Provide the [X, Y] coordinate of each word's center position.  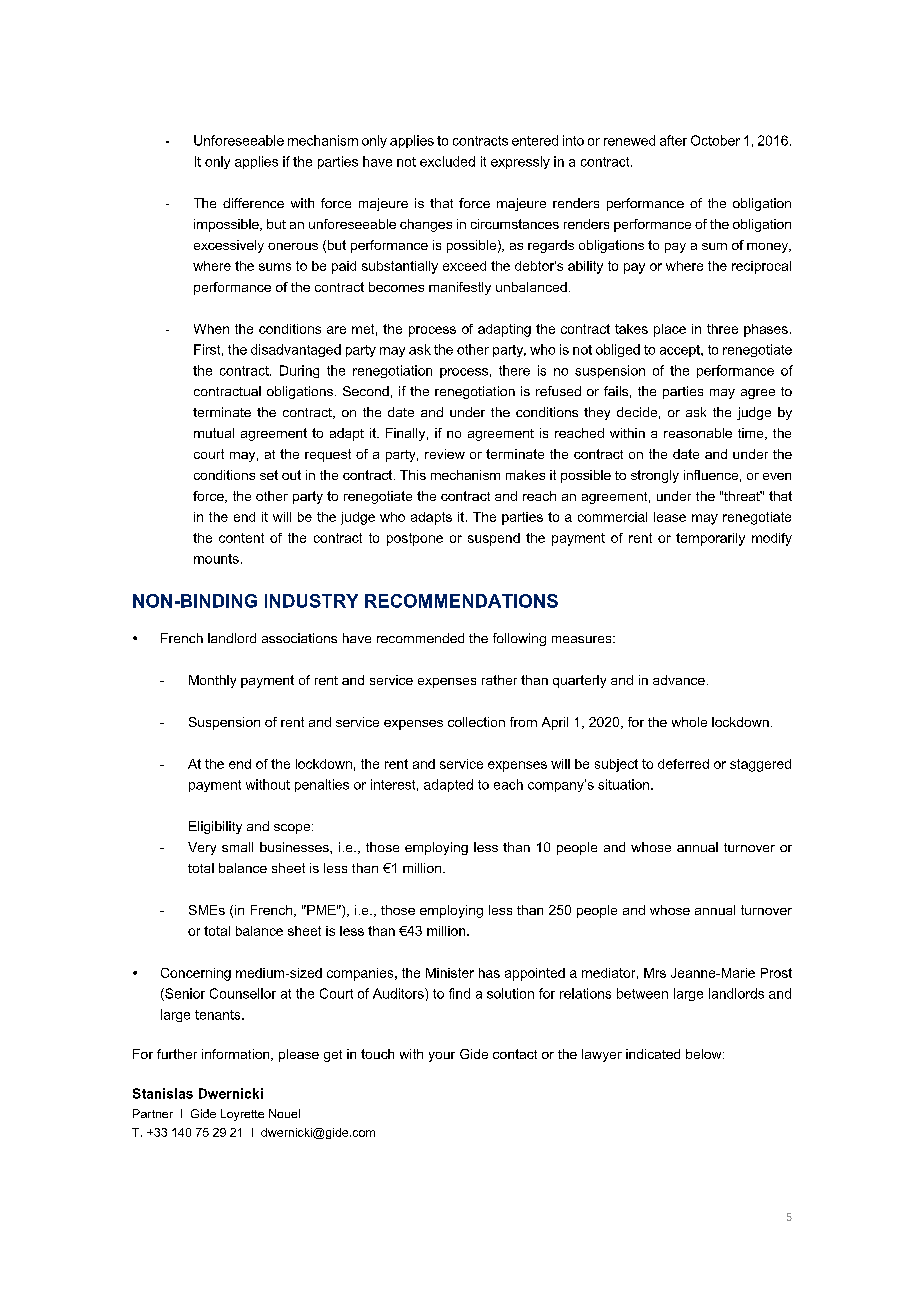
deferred [683, 764]
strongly [655, 476]
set [269, 475]
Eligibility [215, 827]
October [715, 140]
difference [253, 203]
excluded [447, 161]
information [237, 1055]
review [445, 454]
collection [476, 722]
